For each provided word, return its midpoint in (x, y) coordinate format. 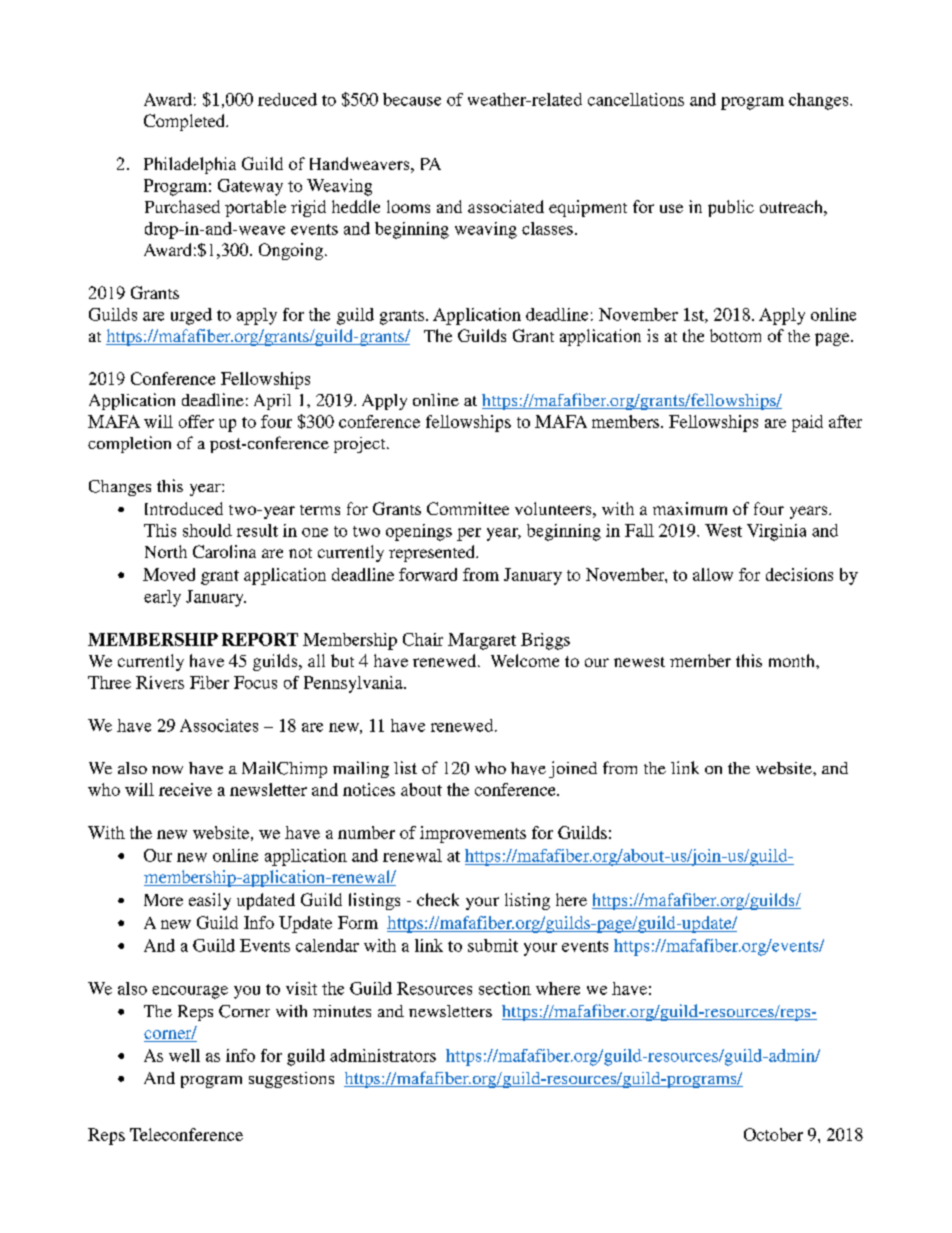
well (184, 1055)
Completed (185, 122)
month (793, 660)
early (162, 598)
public (731, 208)
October (773, 1134)
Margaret (482, 641)
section (505, 988)
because (412, 99)
